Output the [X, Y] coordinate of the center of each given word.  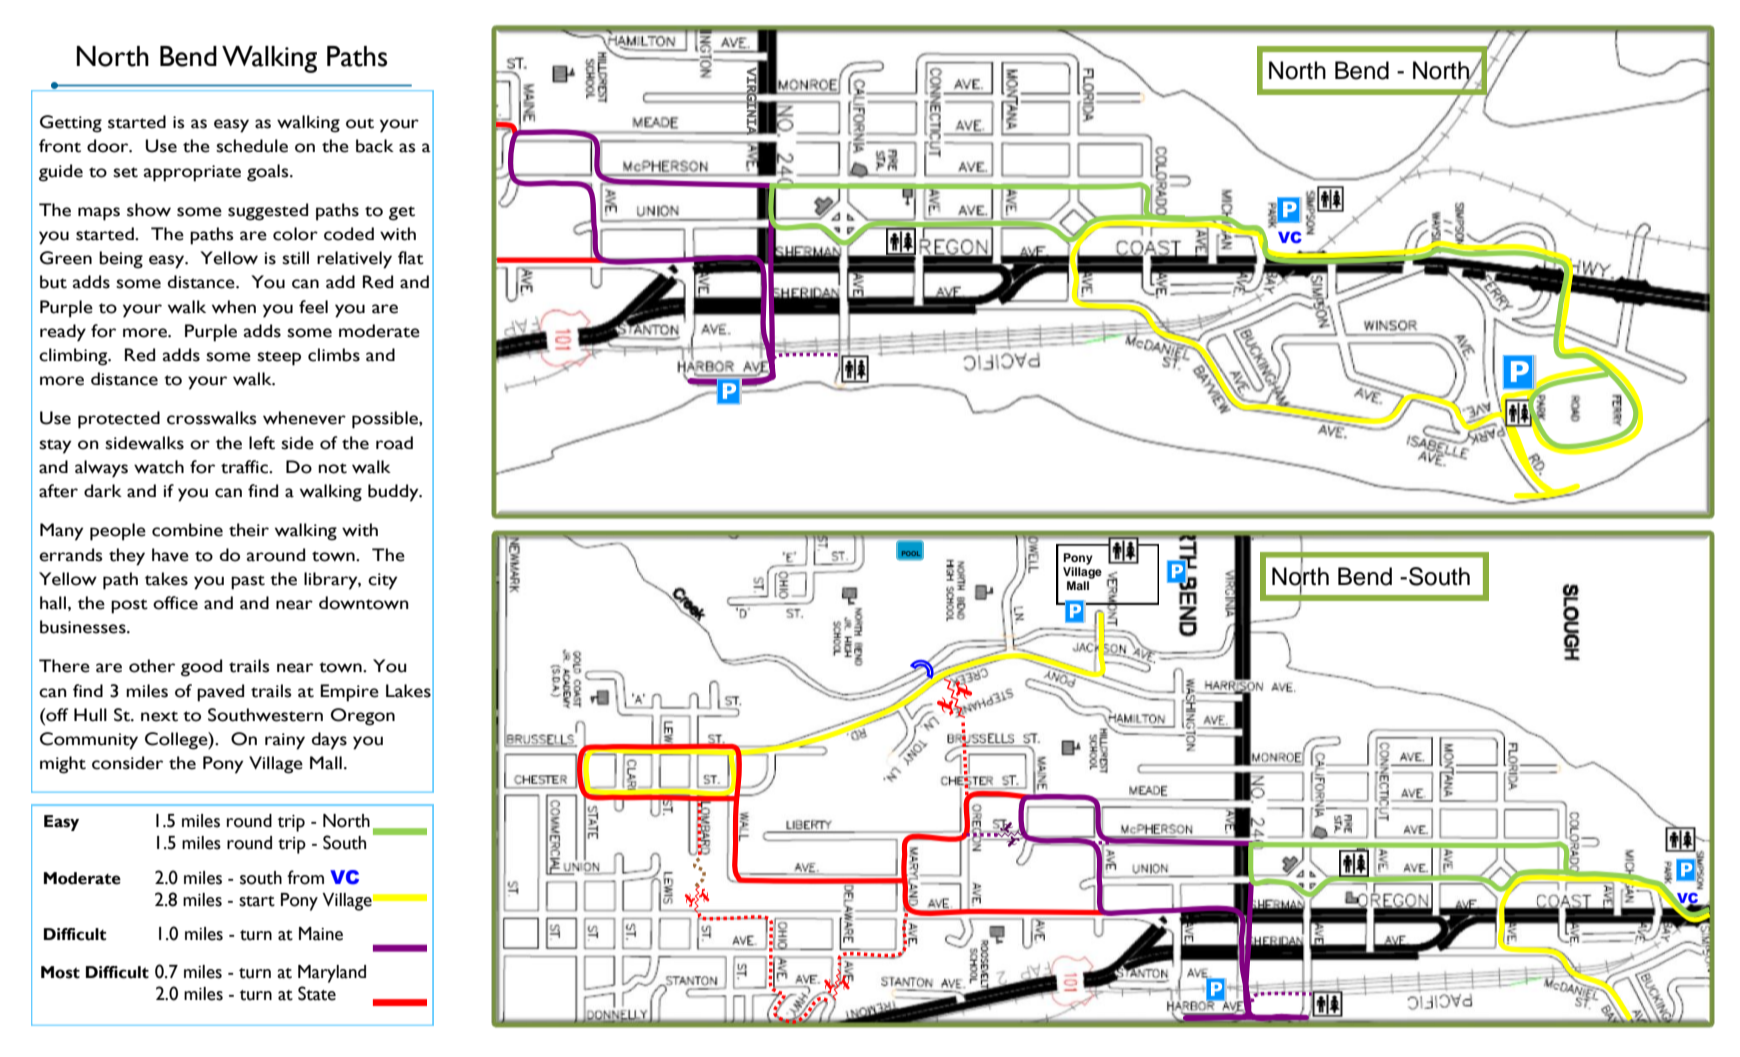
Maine [321, 934]
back [375, 146]
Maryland [332, 974]
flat [411, 258]
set [125, 172]
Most [60, 972]
